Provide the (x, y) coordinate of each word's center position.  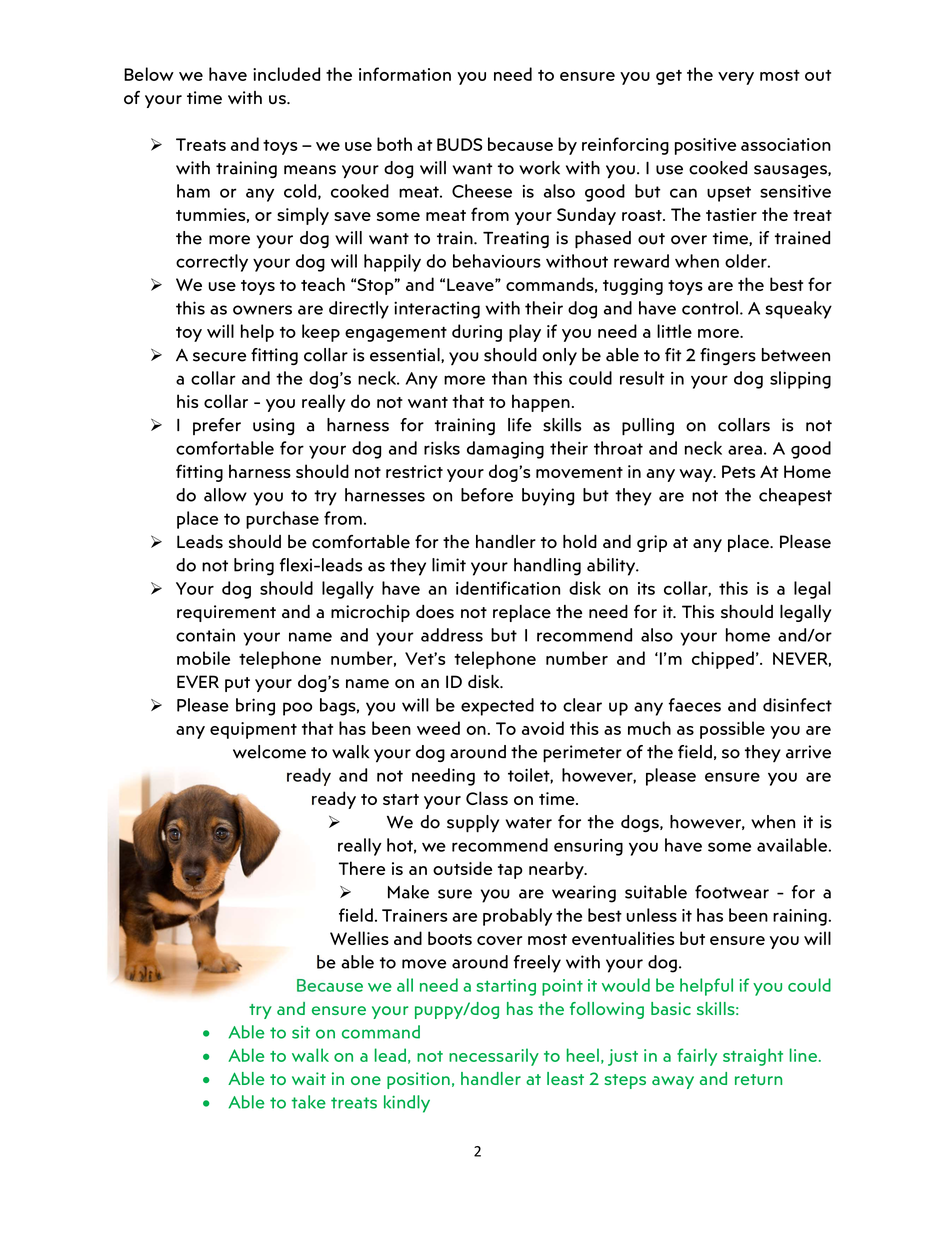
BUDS (459, 144)
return (758, 1079)
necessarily (494, 1057)
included (286, 74)
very (736, 78)
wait (309, 1078)
